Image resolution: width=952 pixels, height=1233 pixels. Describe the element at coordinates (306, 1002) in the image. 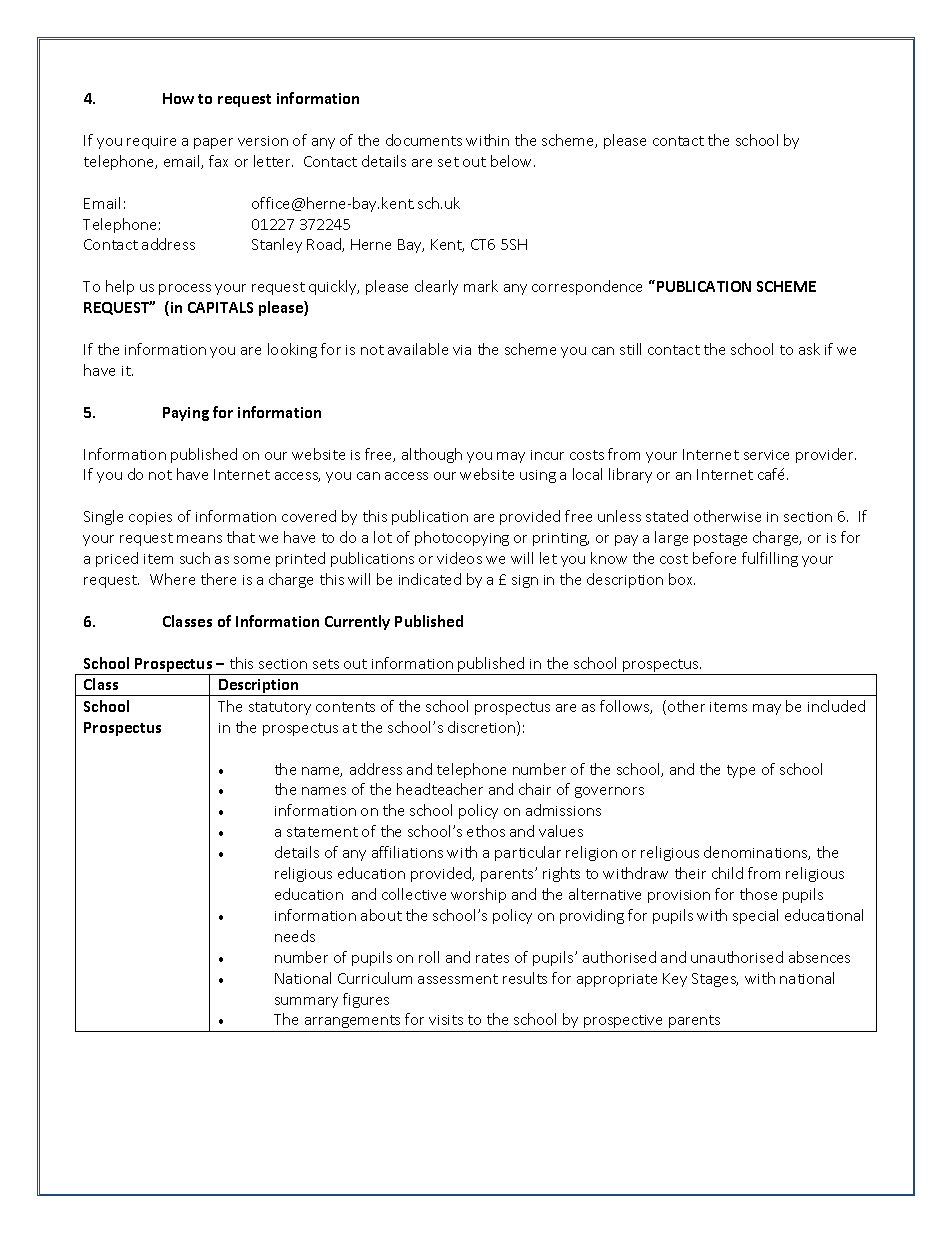

I see `summary` at that location.
